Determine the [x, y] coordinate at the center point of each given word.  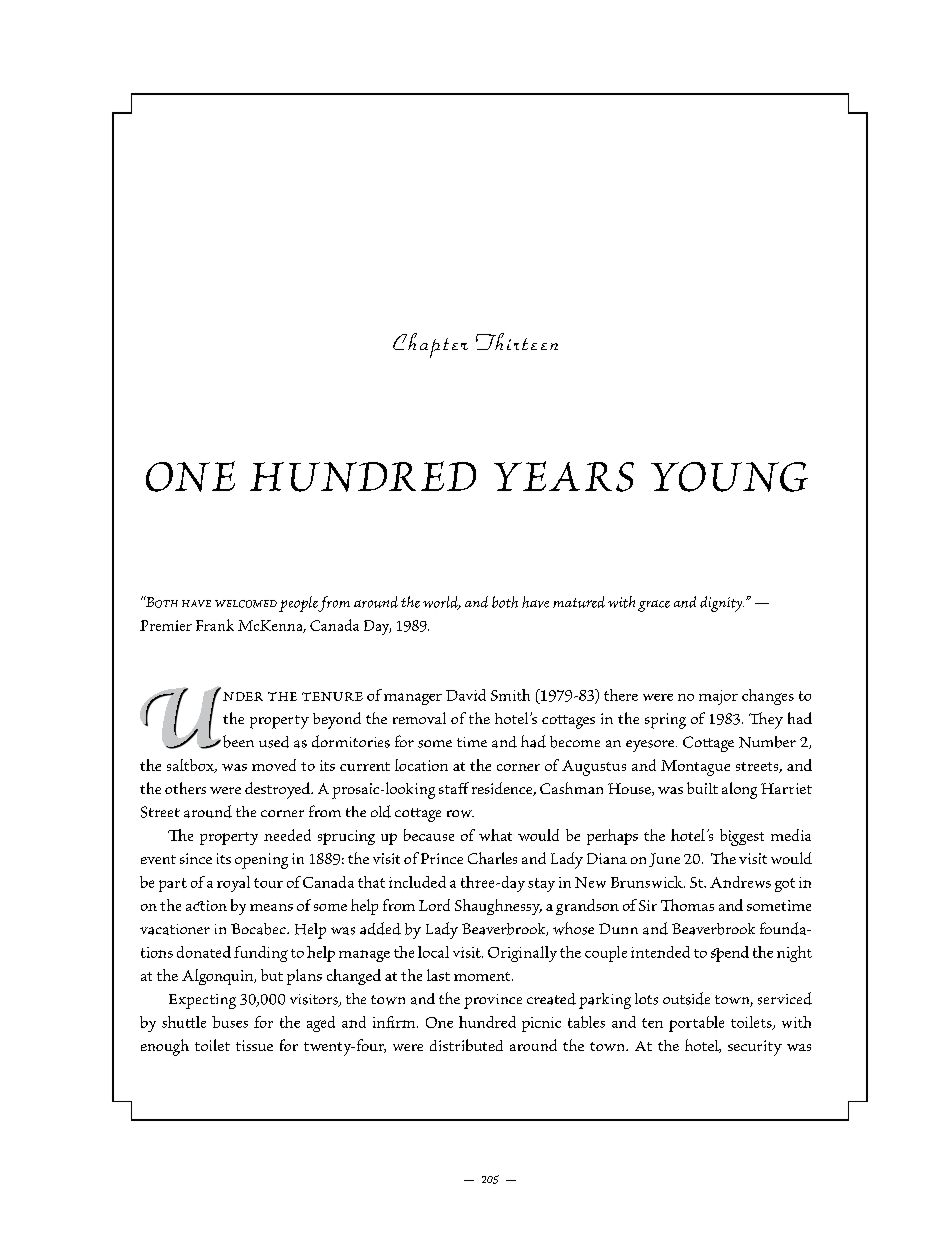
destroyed [279, 790]
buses [230, 1022]
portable [696, 1024]
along [739, 790]
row [460, 814]
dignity [722, 604]
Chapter [430, 345]
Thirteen [517, 341]
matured [579, 602]
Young [729, 477]
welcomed [246, 604]
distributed [466, 1045]
